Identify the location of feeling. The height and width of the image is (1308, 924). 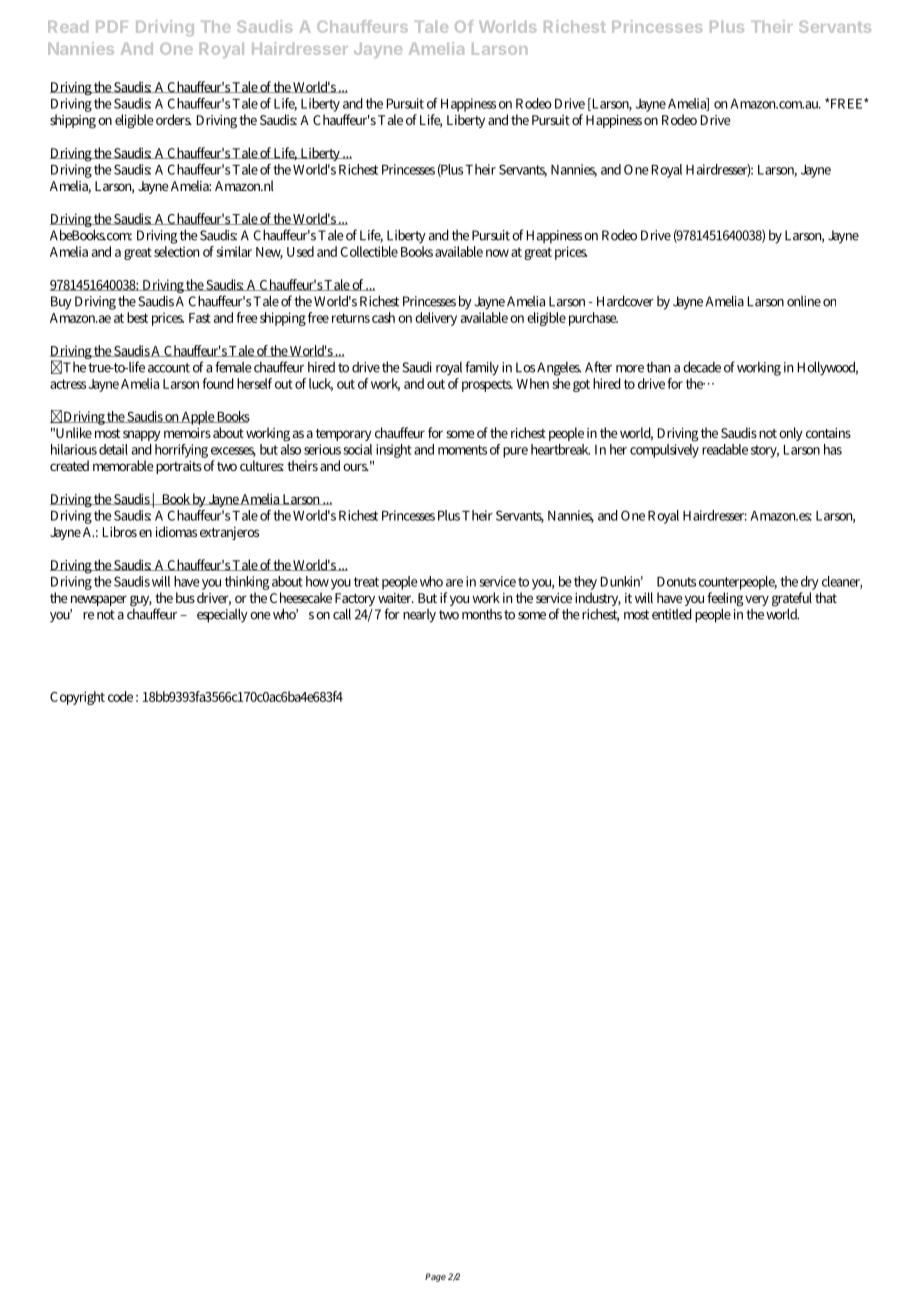
(725, 599).
